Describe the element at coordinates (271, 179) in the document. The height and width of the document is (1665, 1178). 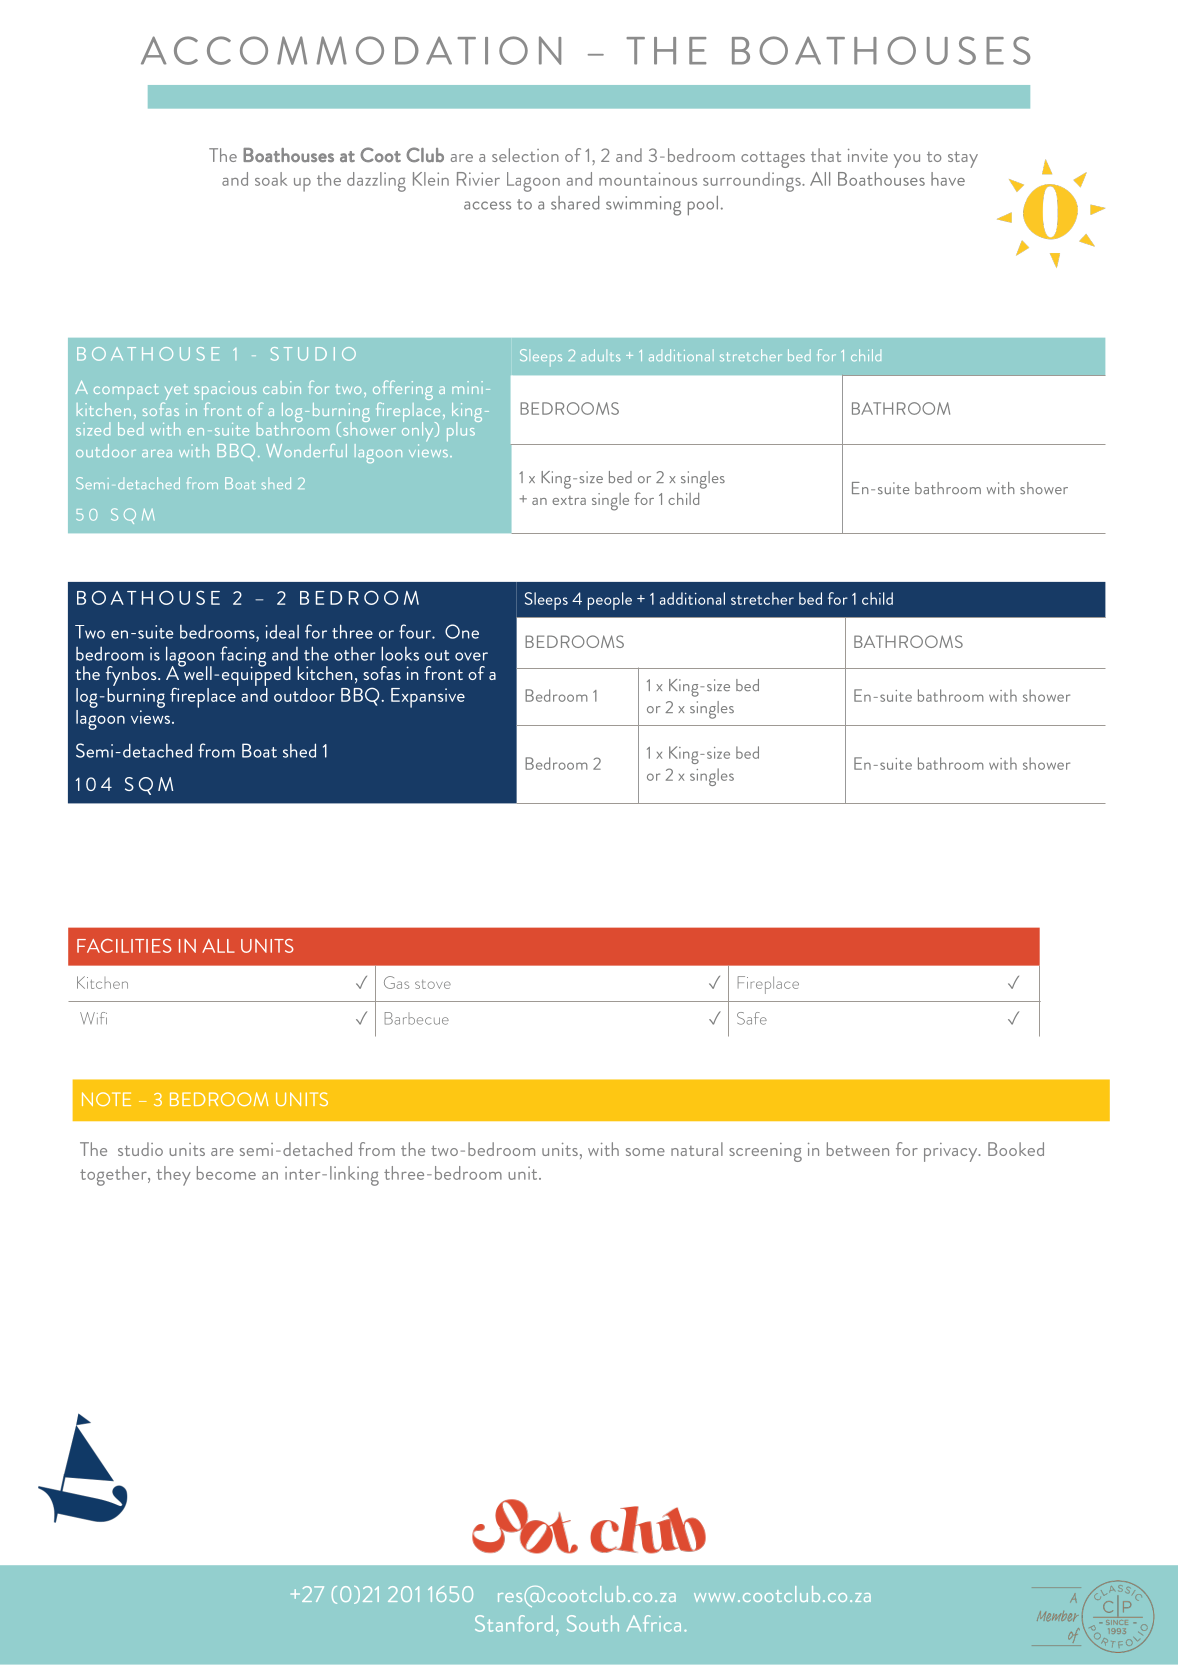
I see `soak` at that location.
